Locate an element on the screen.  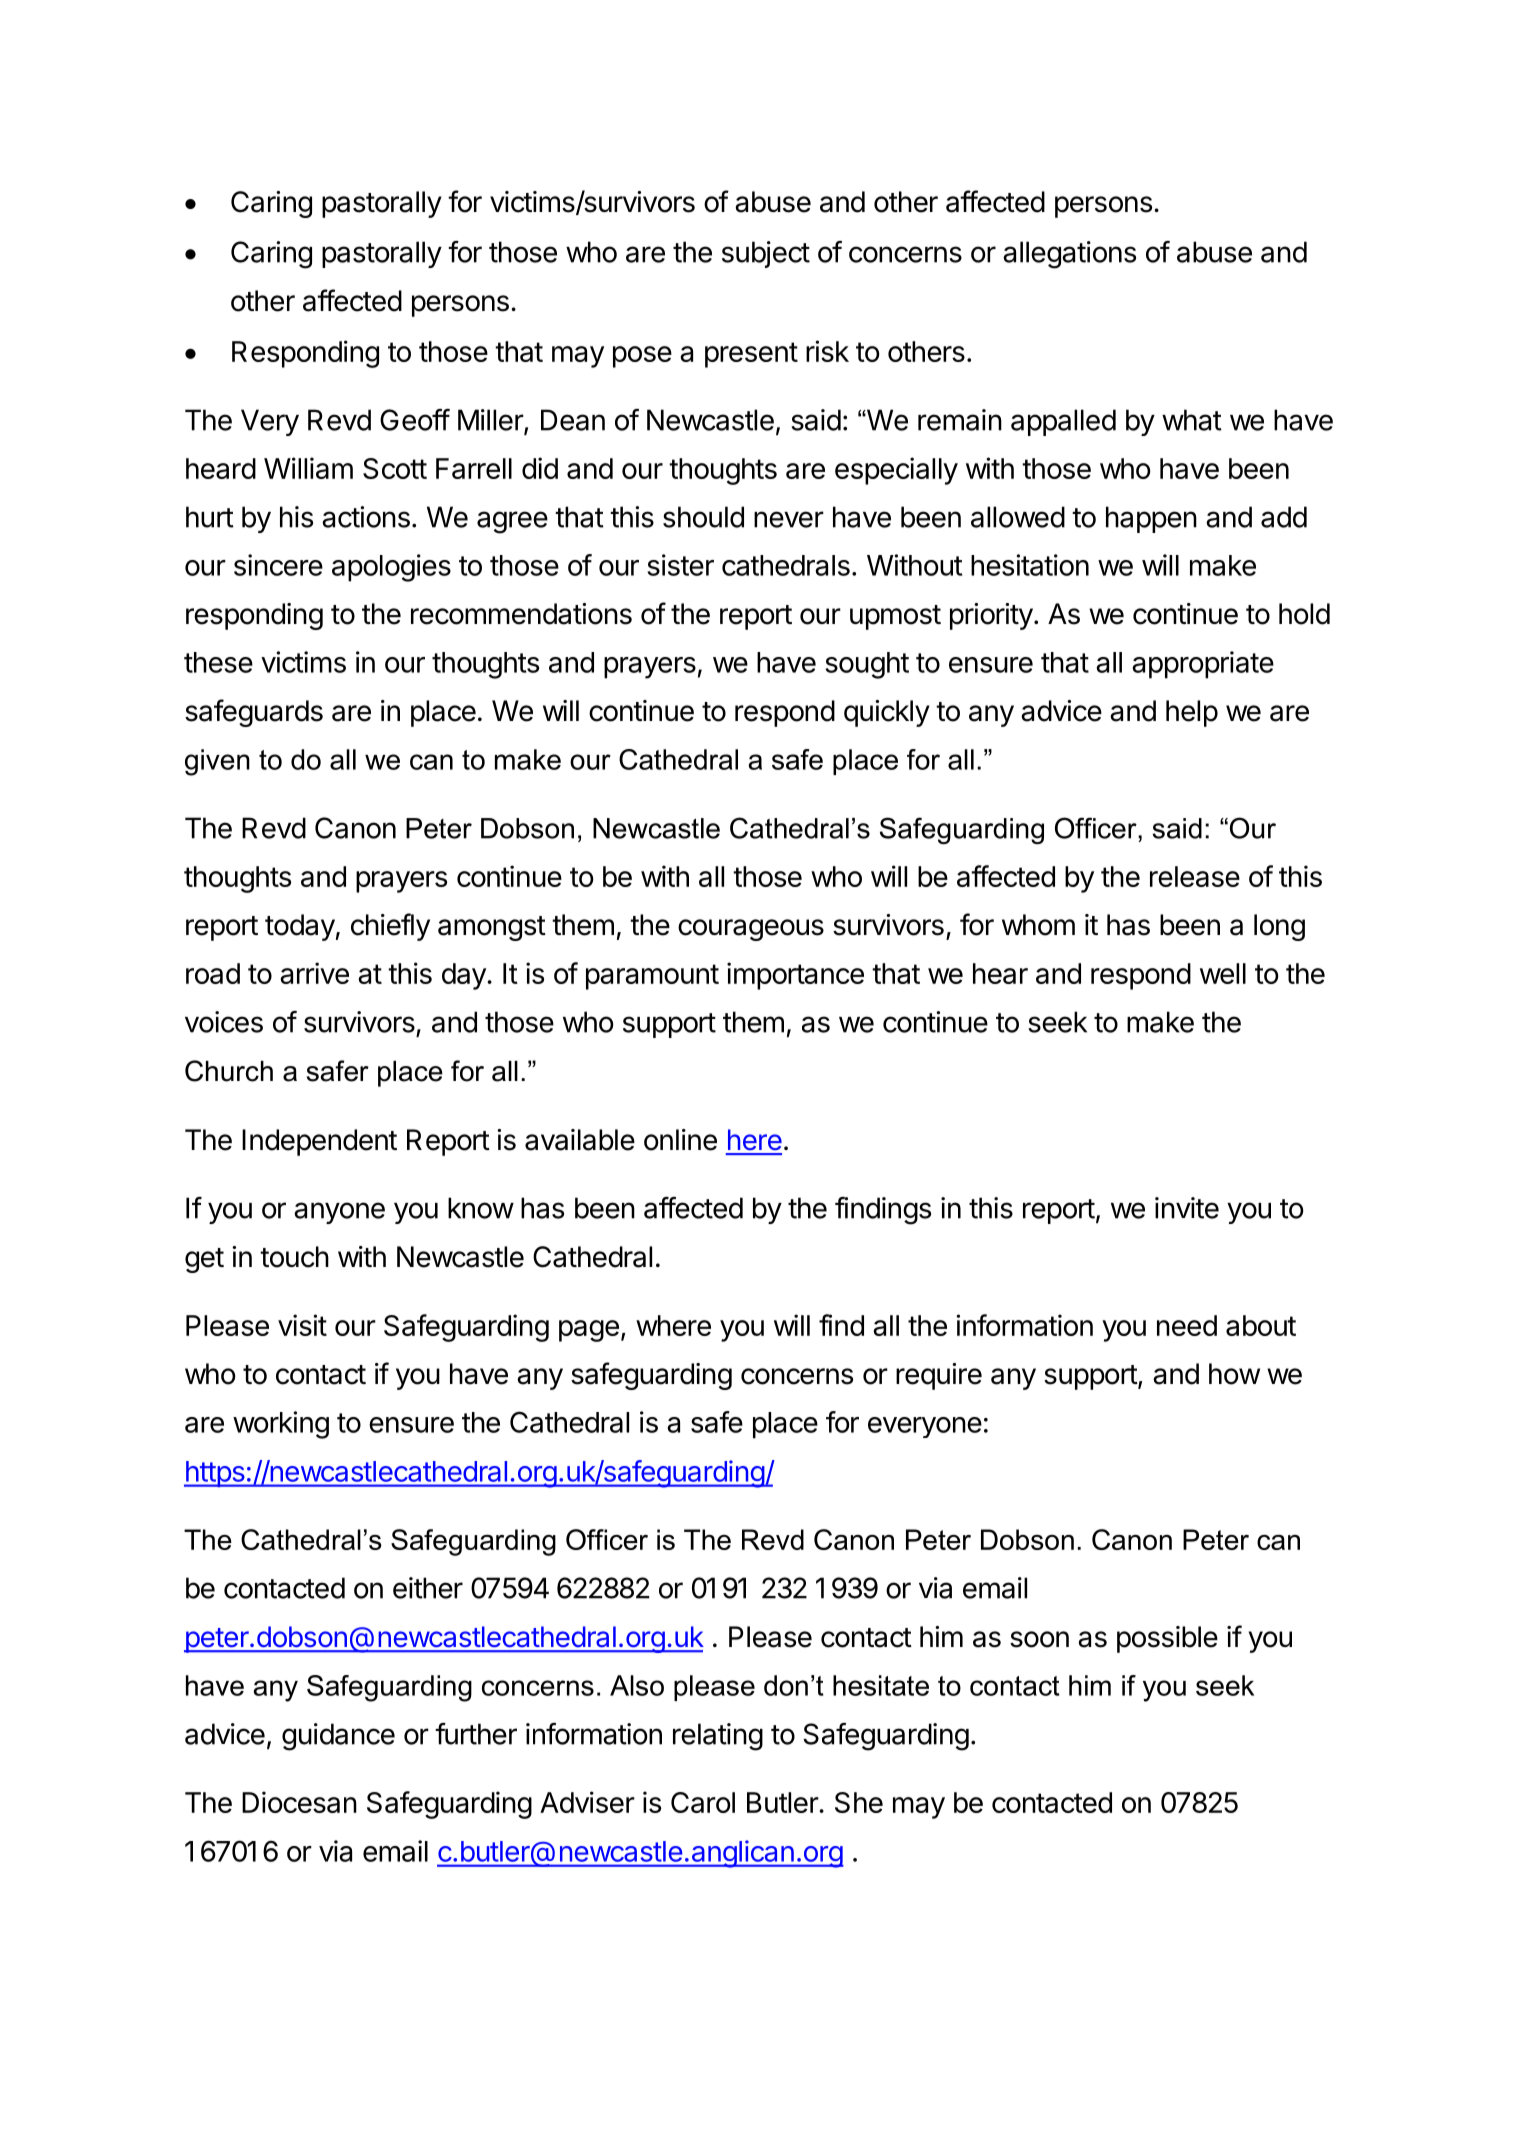
Miller is located at coordinates (491, 421).
